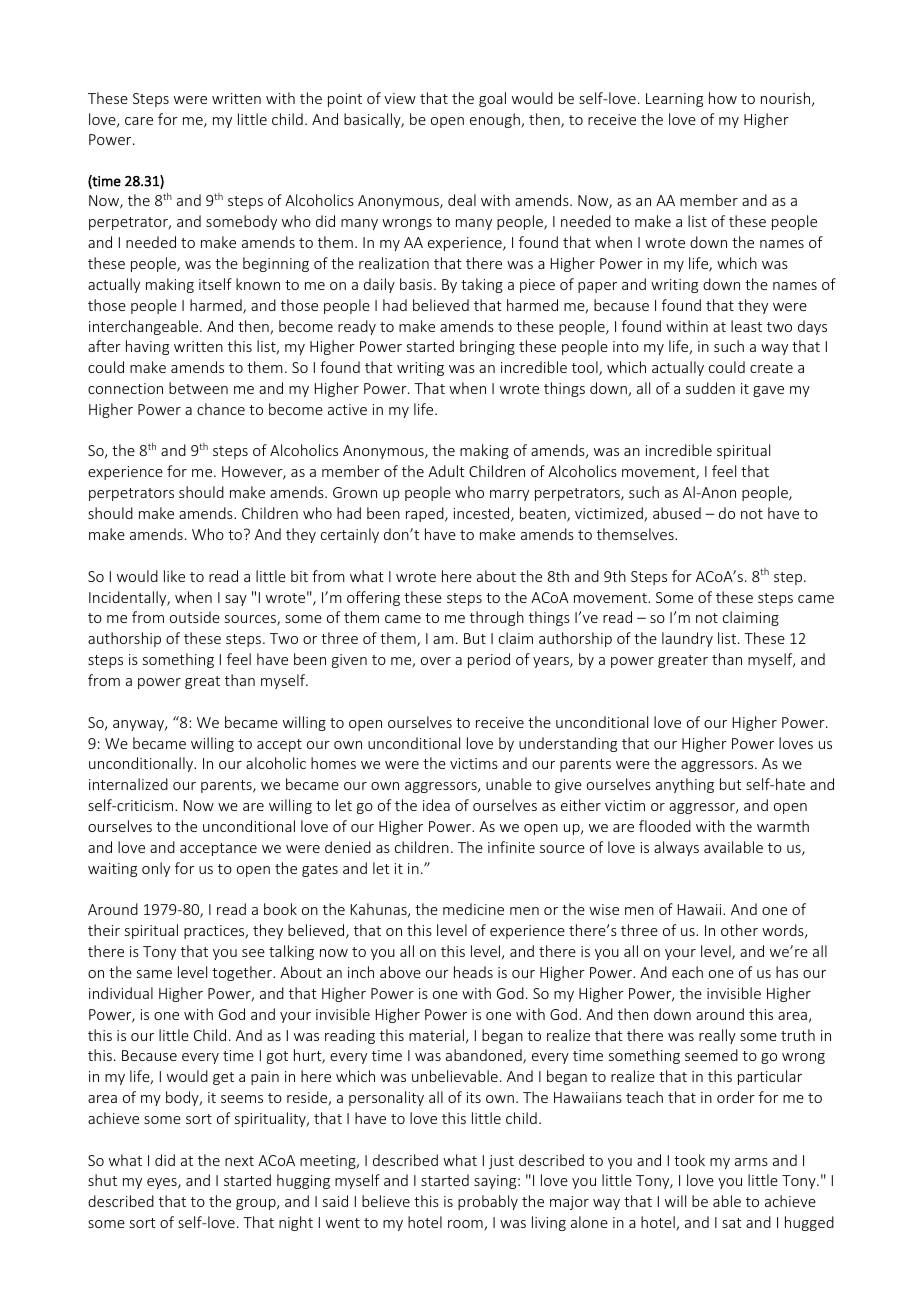  I want to click on Learning, so click(674, 100).
